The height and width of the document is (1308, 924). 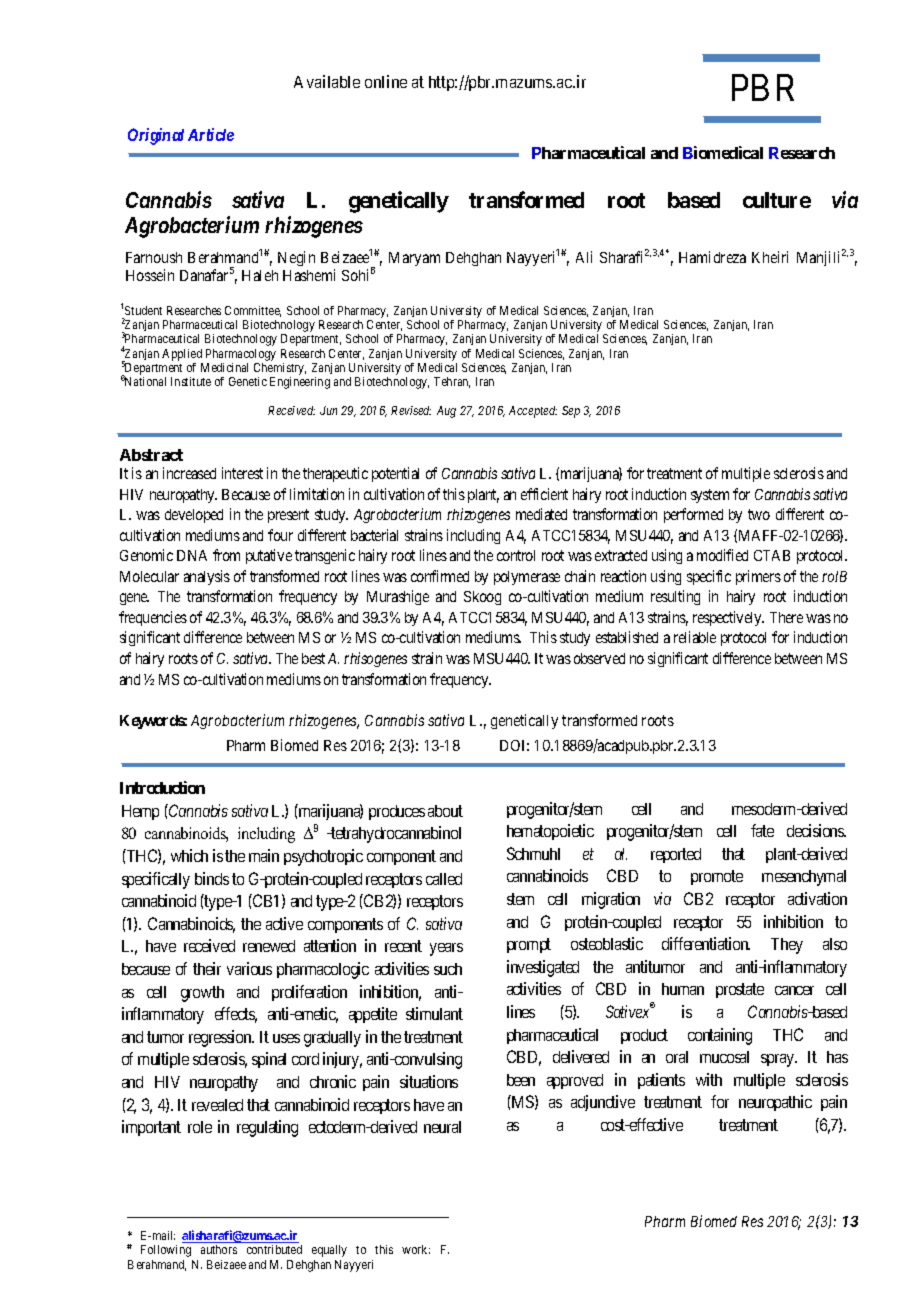 I want to click on They, so click(x=787, y=946).
